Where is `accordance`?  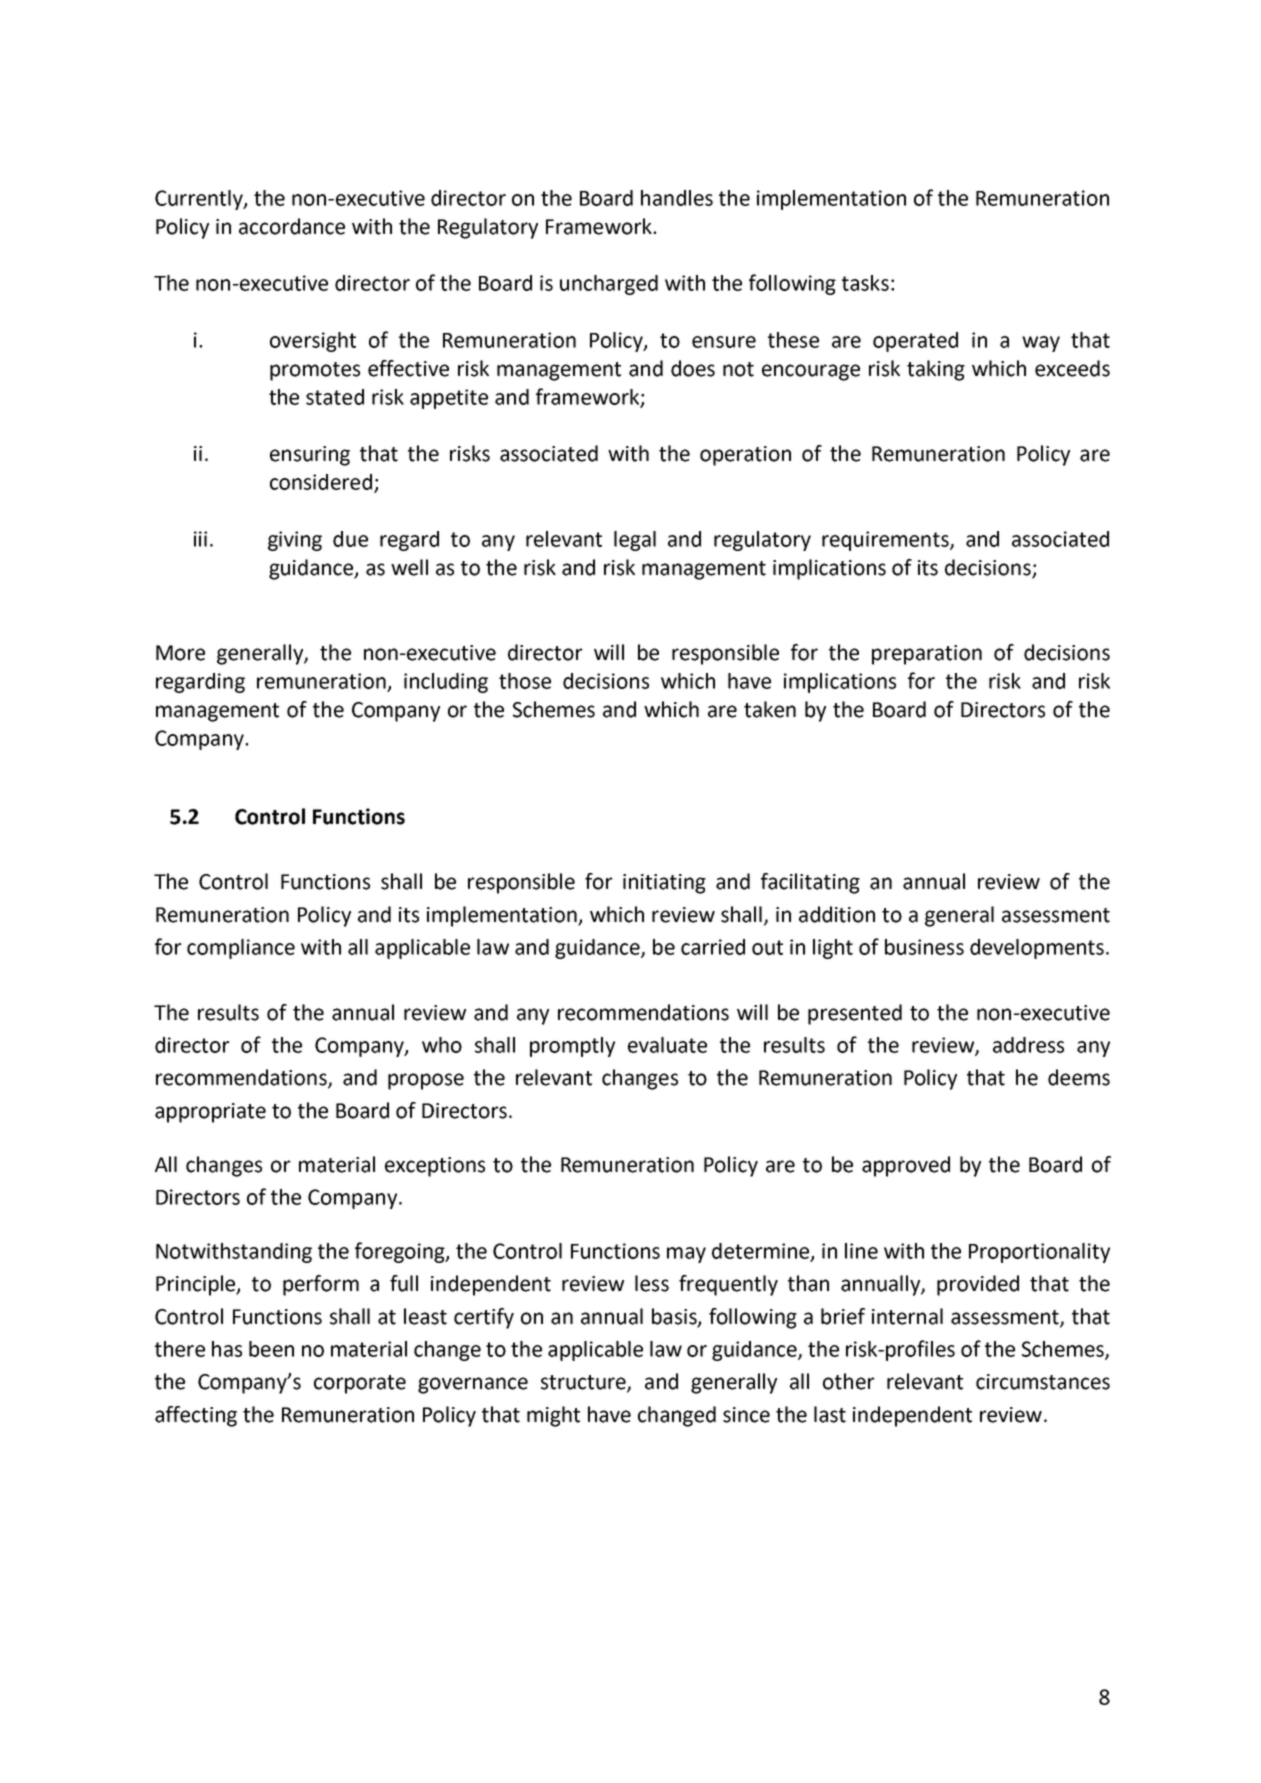
accordance is located at coordinates (292, 226).
